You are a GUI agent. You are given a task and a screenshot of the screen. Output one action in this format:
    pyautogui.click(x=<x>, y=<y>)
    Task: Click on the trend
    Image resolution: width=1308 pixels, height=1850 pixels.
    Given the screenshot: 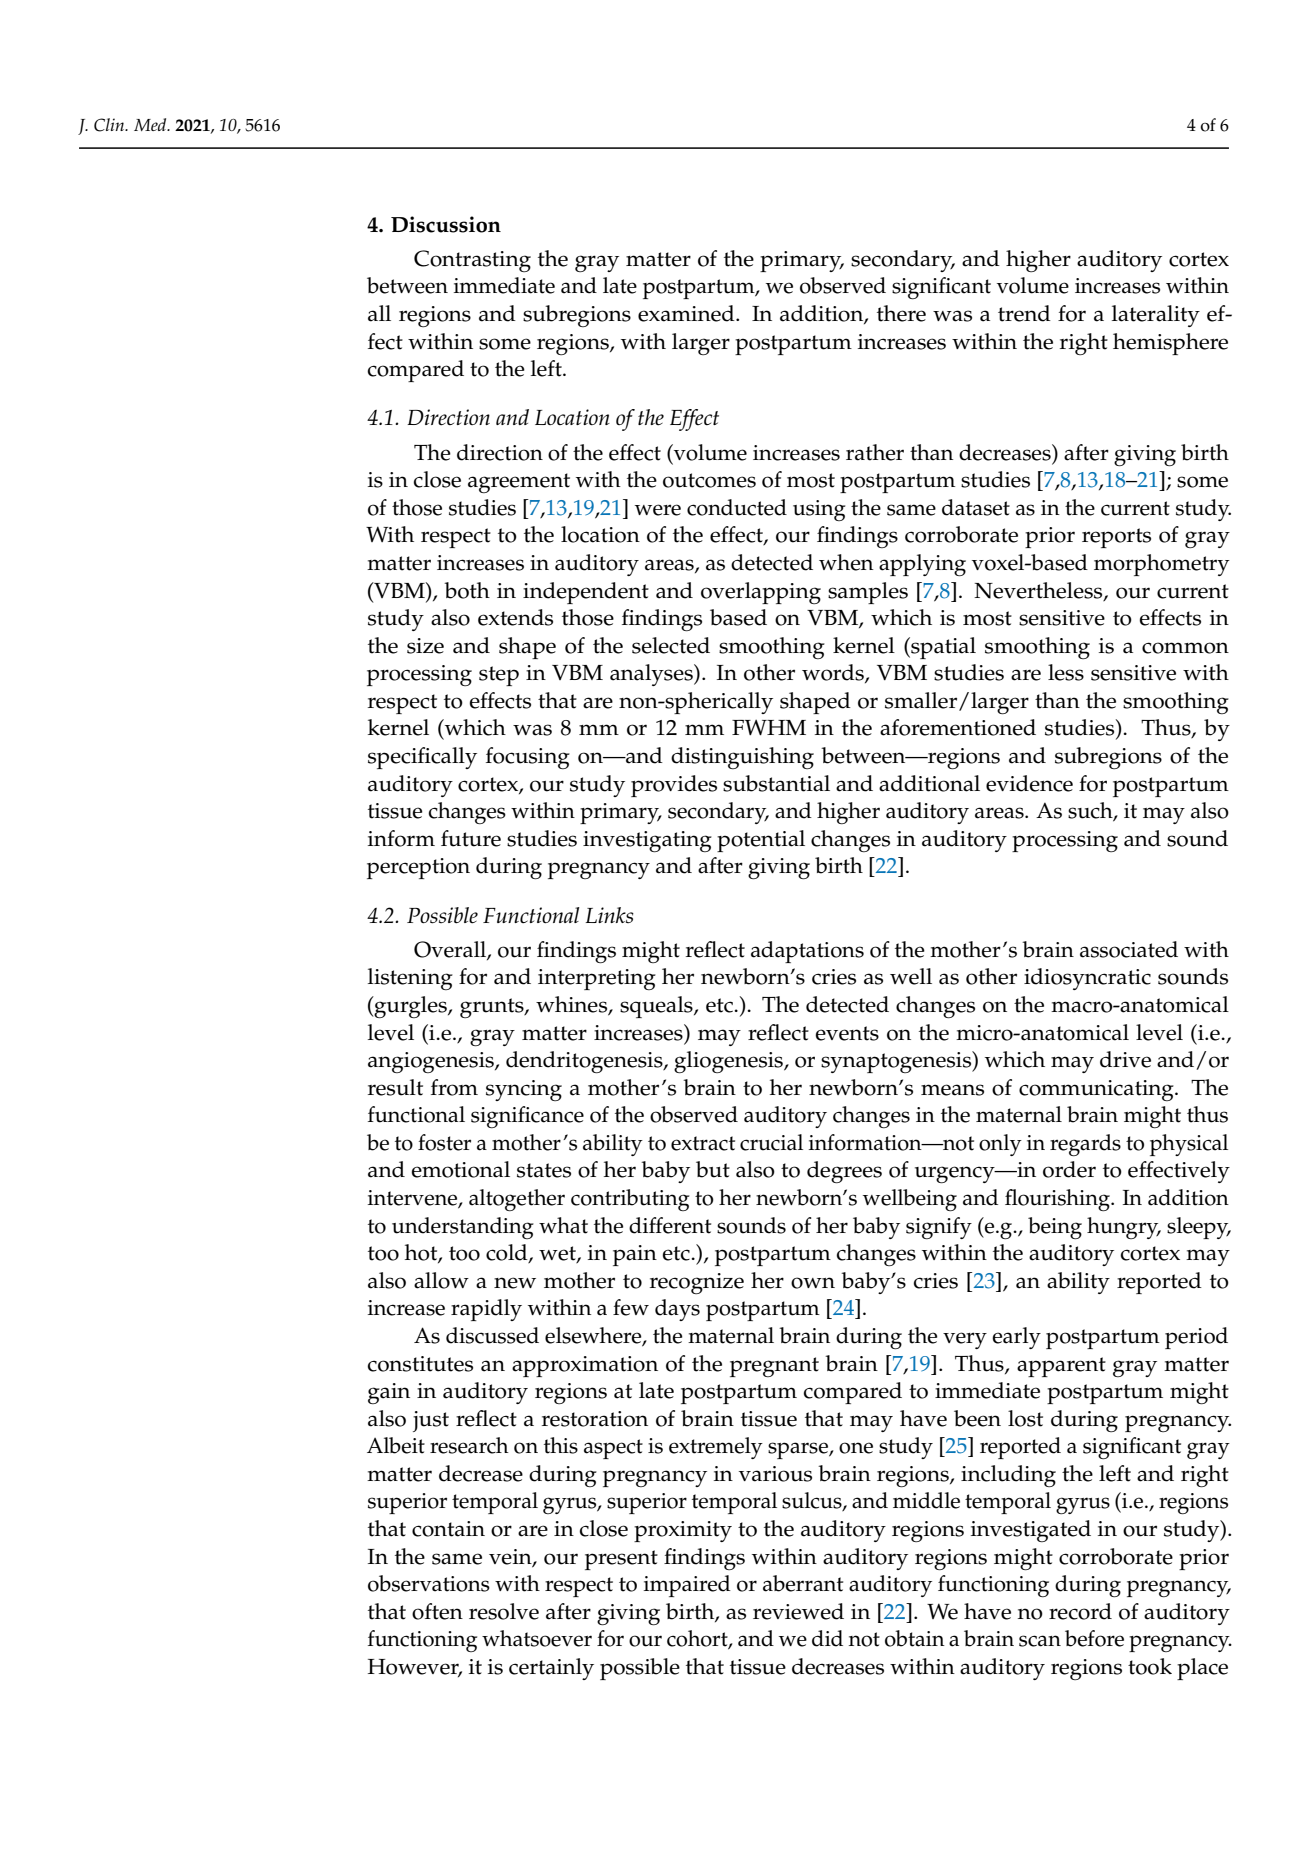 What is the action you would take?
    pyautogui.click(x=1024, y=313)
